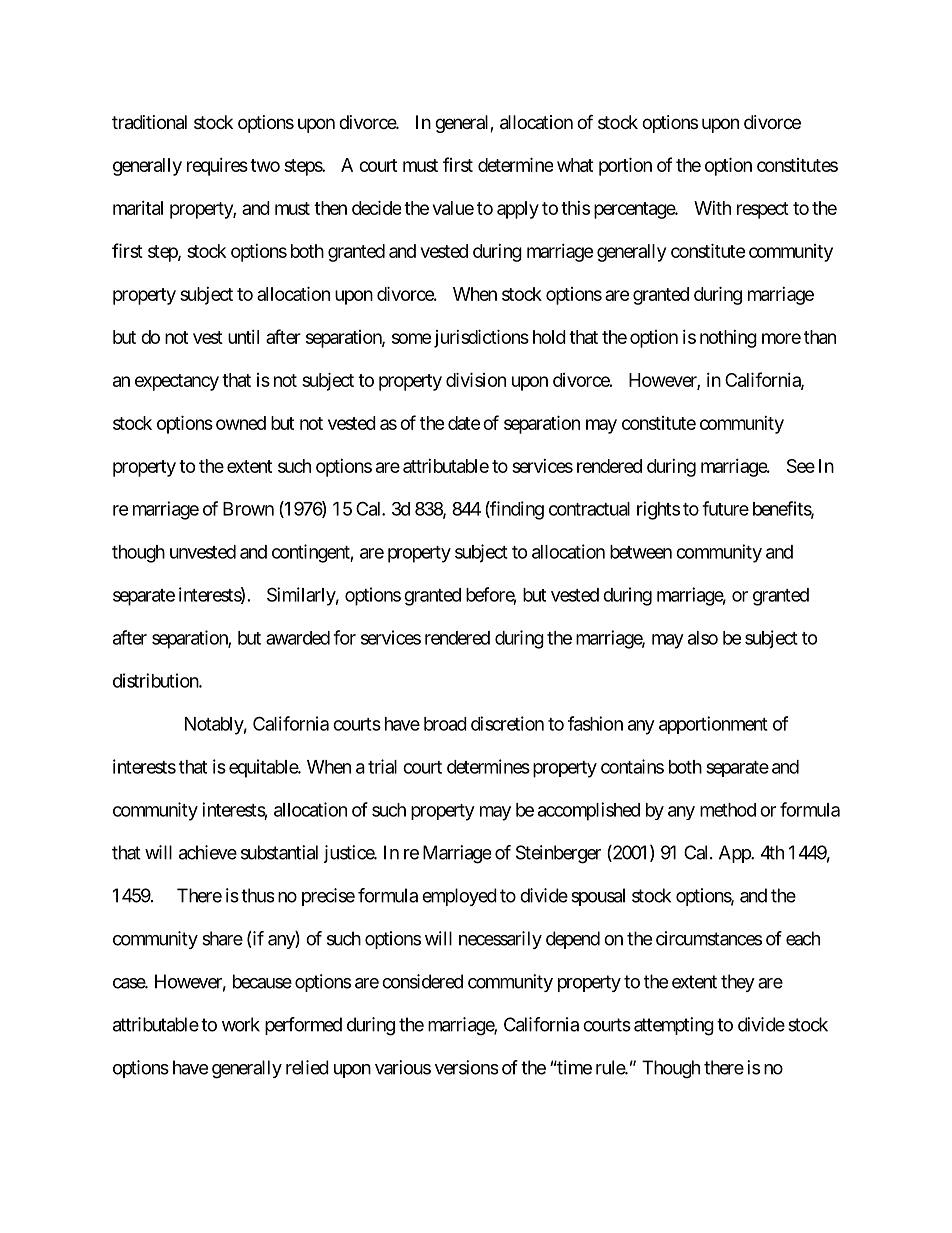 The width and height of the page is (952, 1233). What do you see at coordinates (728, 339) in the page?
I see `nothing` at bounding box center [728, 339].
